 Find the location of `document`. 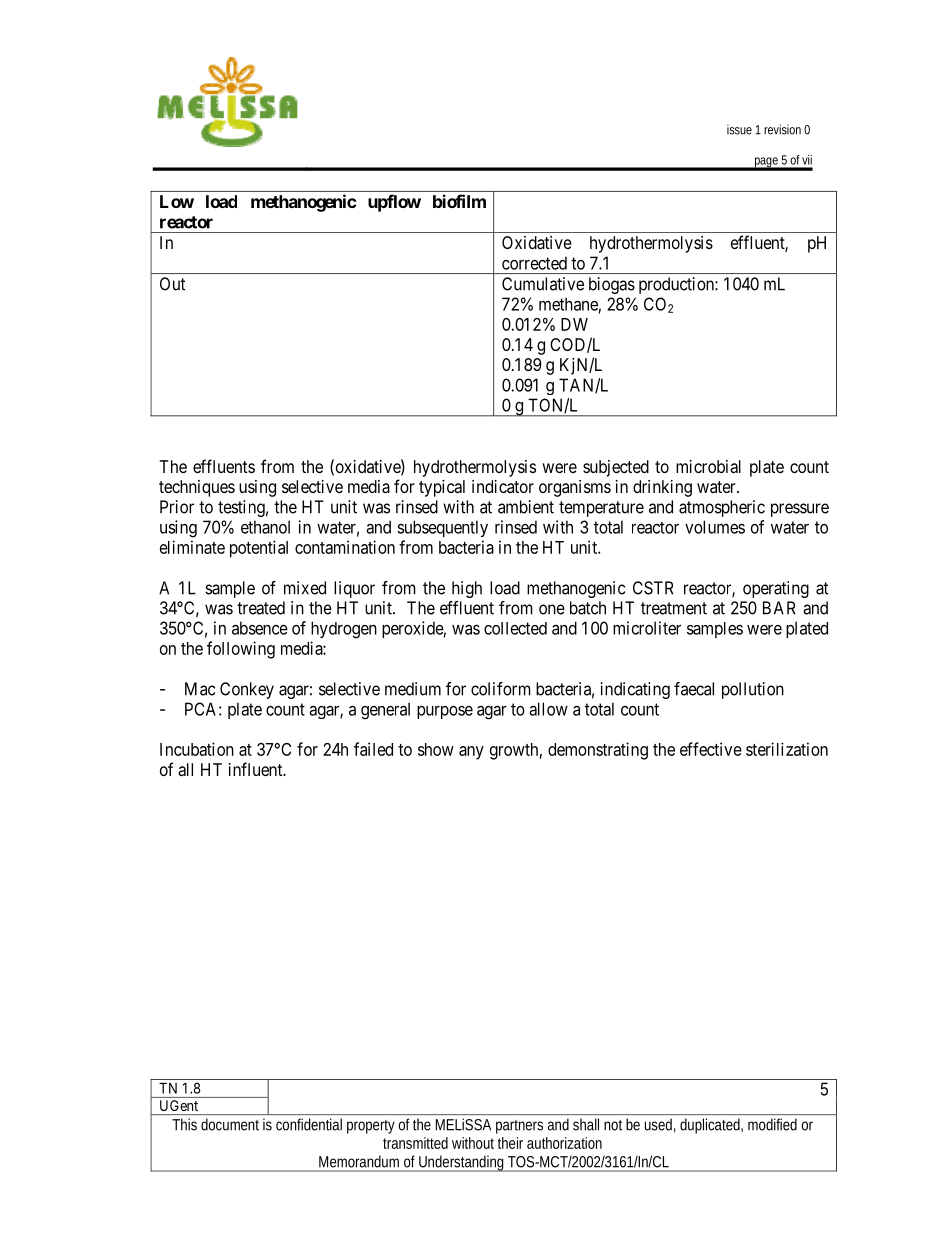

document is located at coordinates (230, 1124).
